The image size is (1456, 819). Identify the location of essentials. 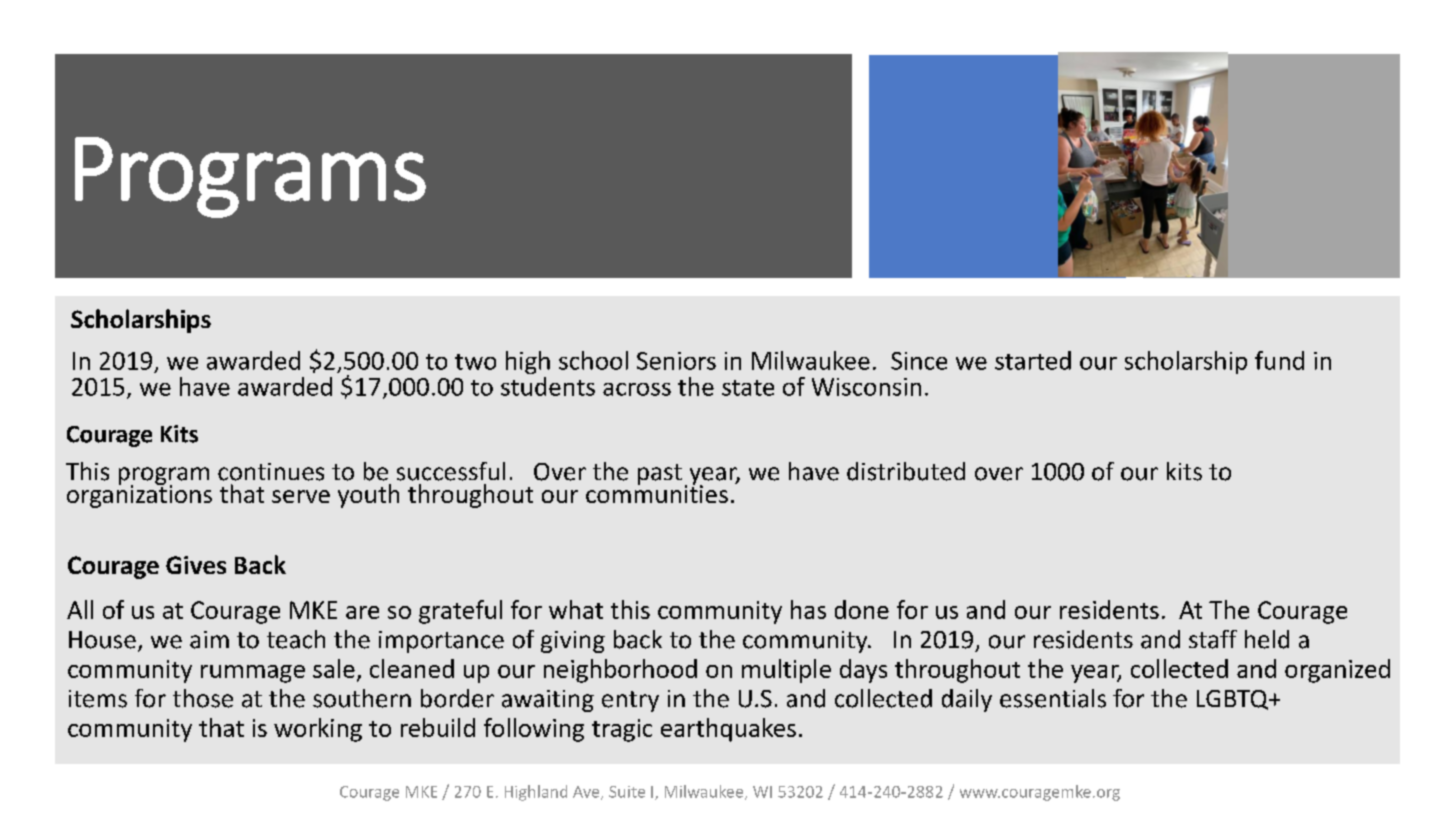
(1053, 698).
